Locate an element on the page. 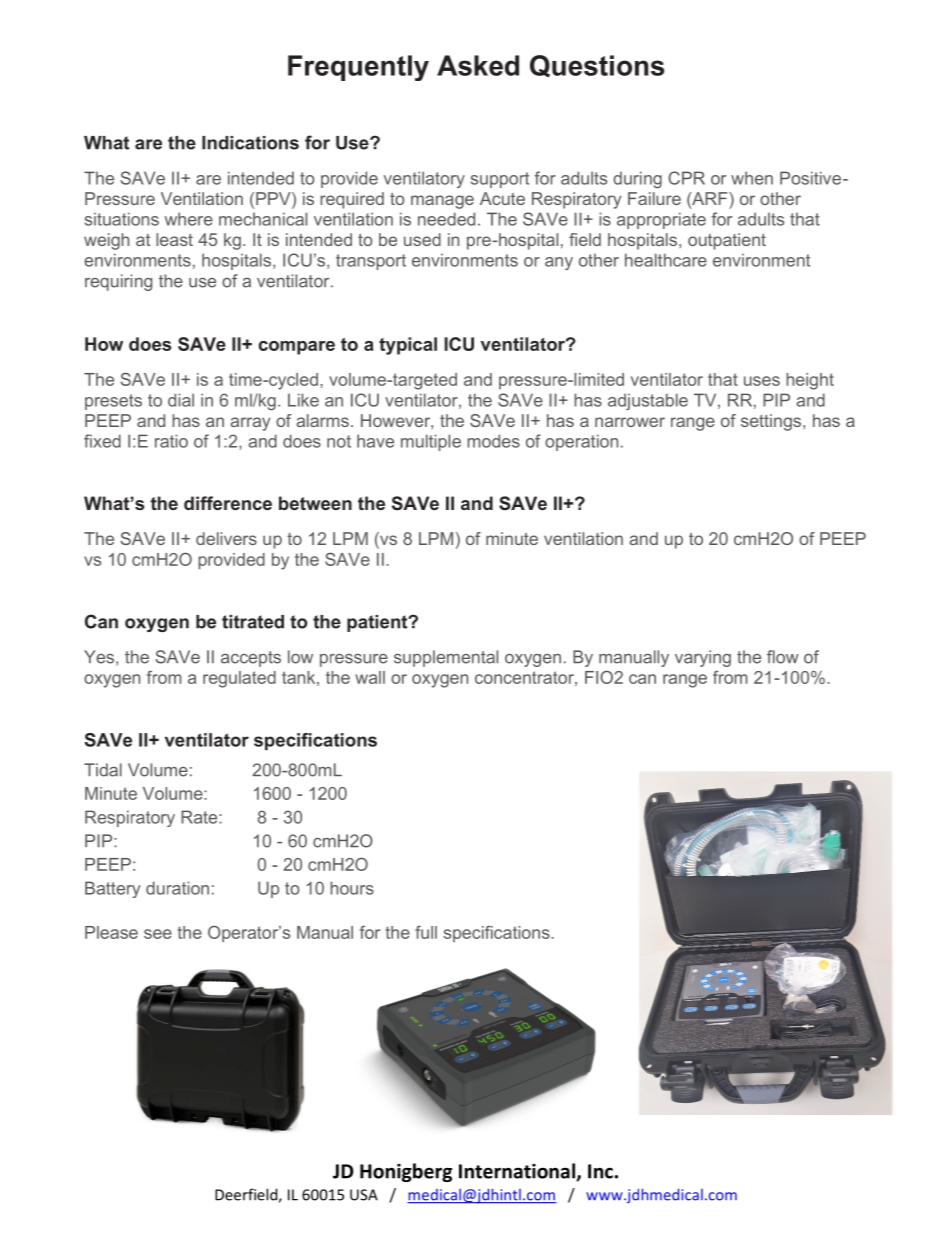 Image resolution: width=952 pixels, height=1233 pixels. International is located at coordinates (518, 1172).
